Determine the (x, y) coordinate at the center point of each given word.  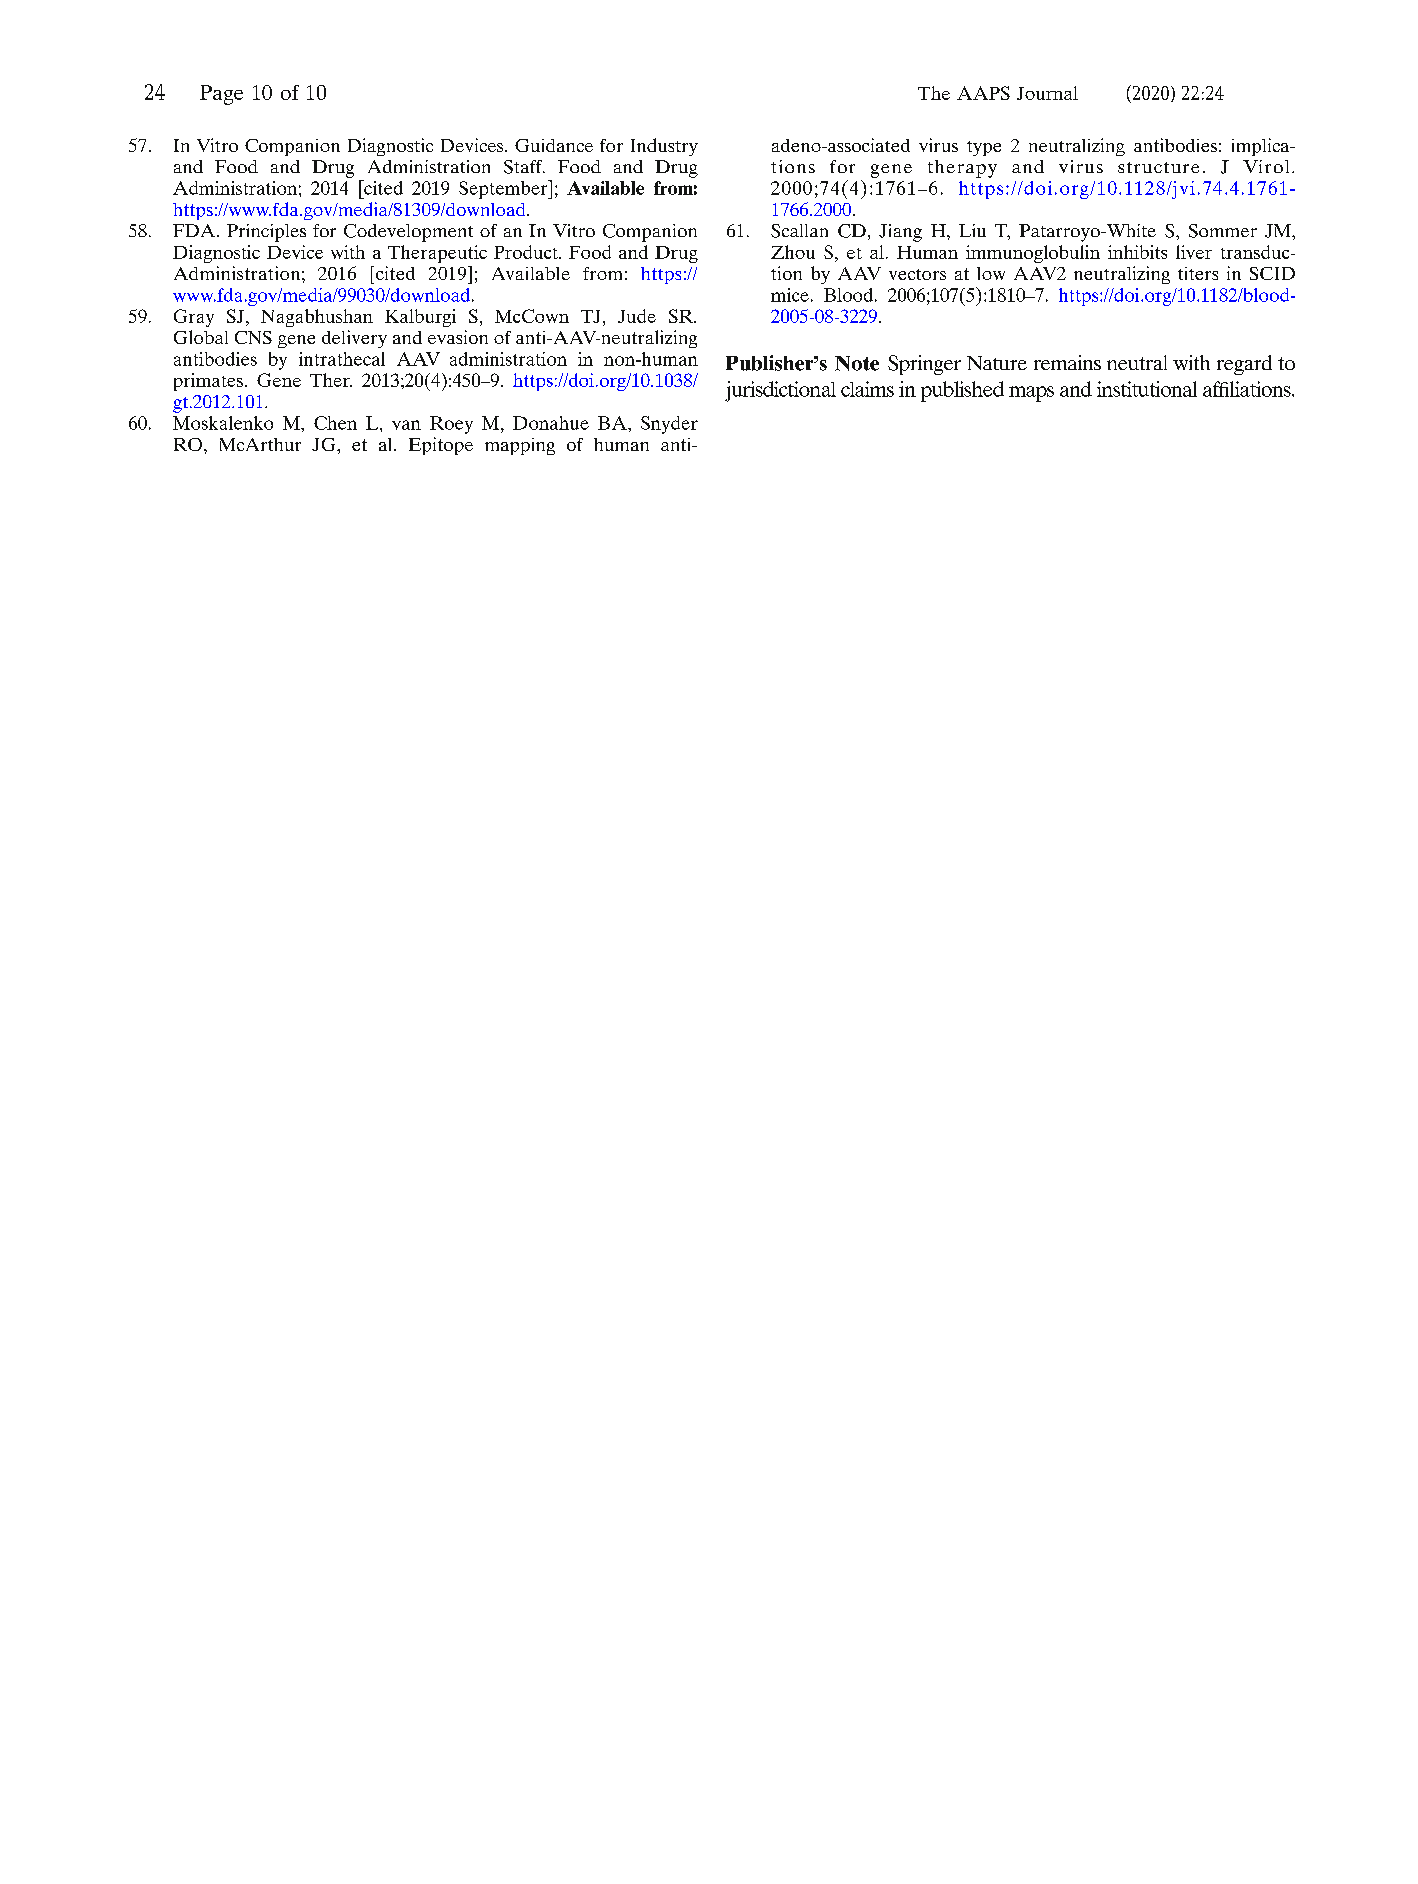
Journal (1047, 93)
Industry (664, 147)
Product (527, 252)
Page (221, 95)
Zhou (793, 252)
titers (1198, 273)
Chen (335, 423)
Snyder (669, 425)
